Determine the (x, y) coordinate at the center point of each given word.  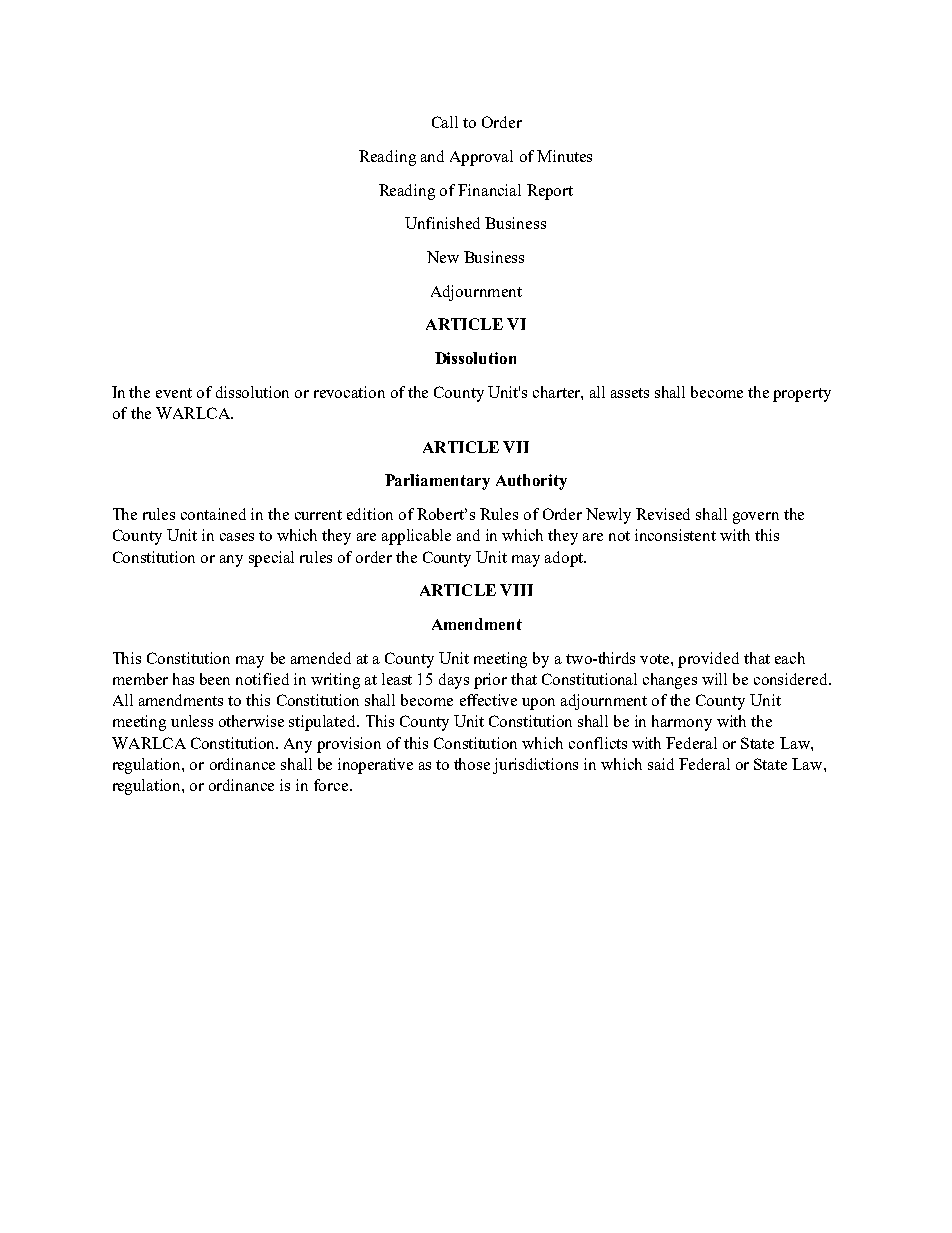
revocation (349, 392)
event (174, 393)
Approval (481, 158)
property (802, 395)
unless (192, 721)
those (472, 764)
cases (237, 537)
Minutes (564, 156)
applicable (416, 537)
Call (445, 122)
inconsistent (675, 535)
